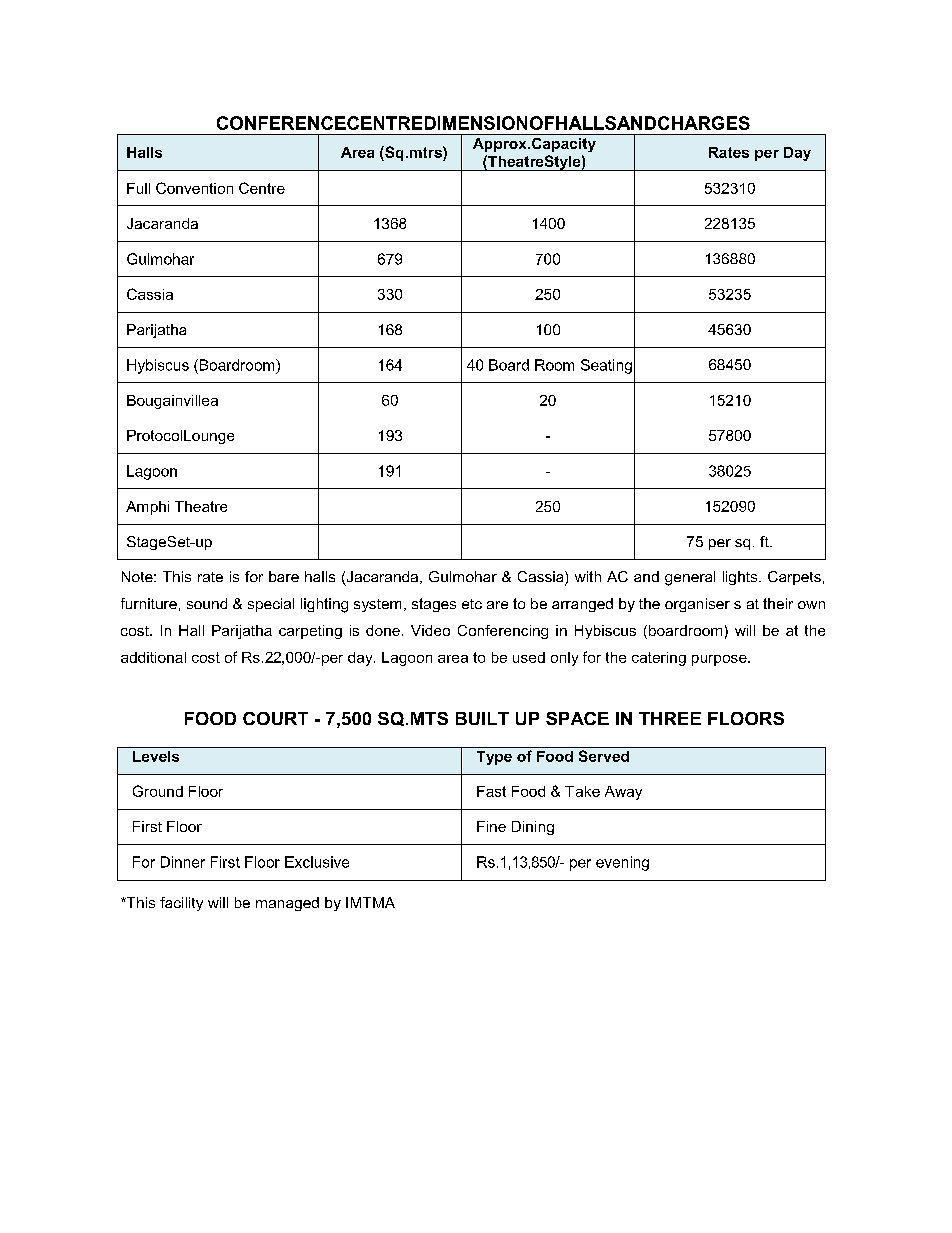 Image resolution: width=952 pixels, height=1233 pixels. Describe the element at coordinates (529, 657) in the screenshot. I see `used` at that location.
